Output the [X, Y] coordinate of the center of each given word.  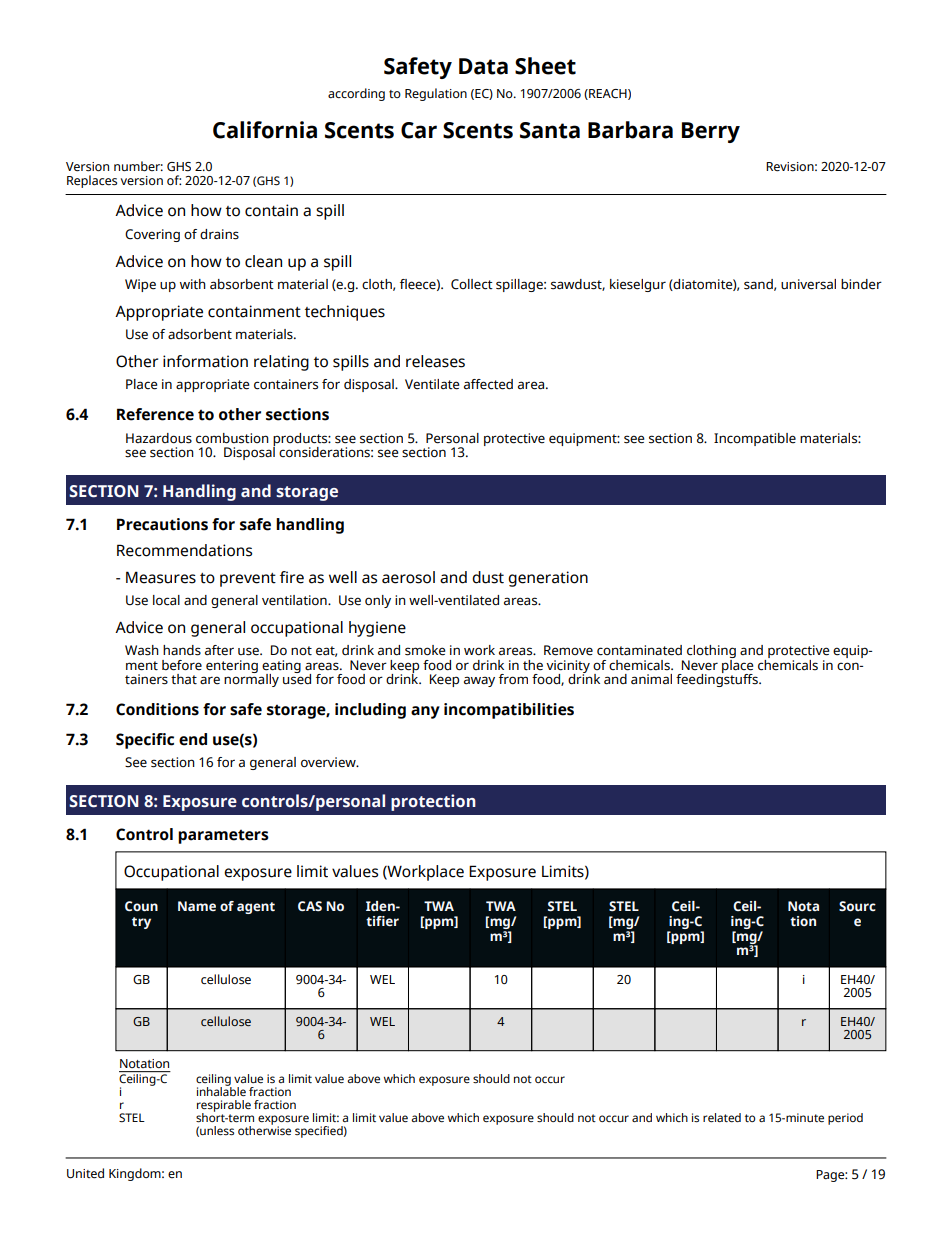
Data [483, 66]
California [265, 130]
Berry [711, 132]
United [85, 1173]
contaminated [639, 650]
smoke [425, 650]
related [722, 1118]
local [166, 600]
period [845, 1119]
